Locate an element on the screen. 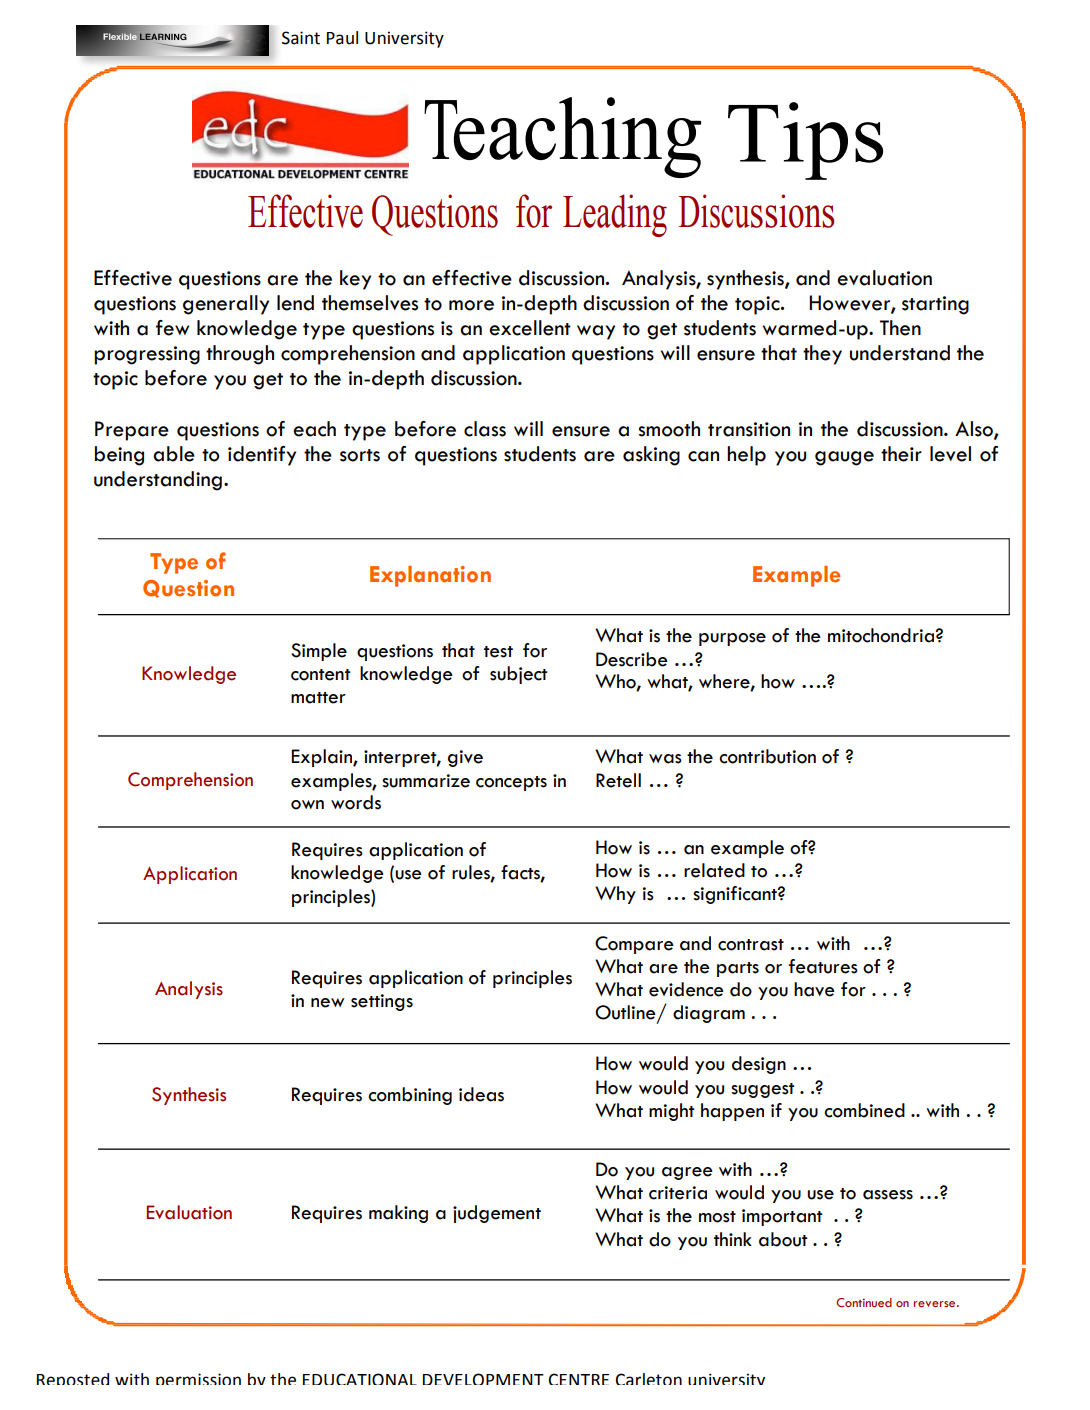 The height and width of the screenshot is (1410, 1090). Tips is located at coordinates (805, 141).
